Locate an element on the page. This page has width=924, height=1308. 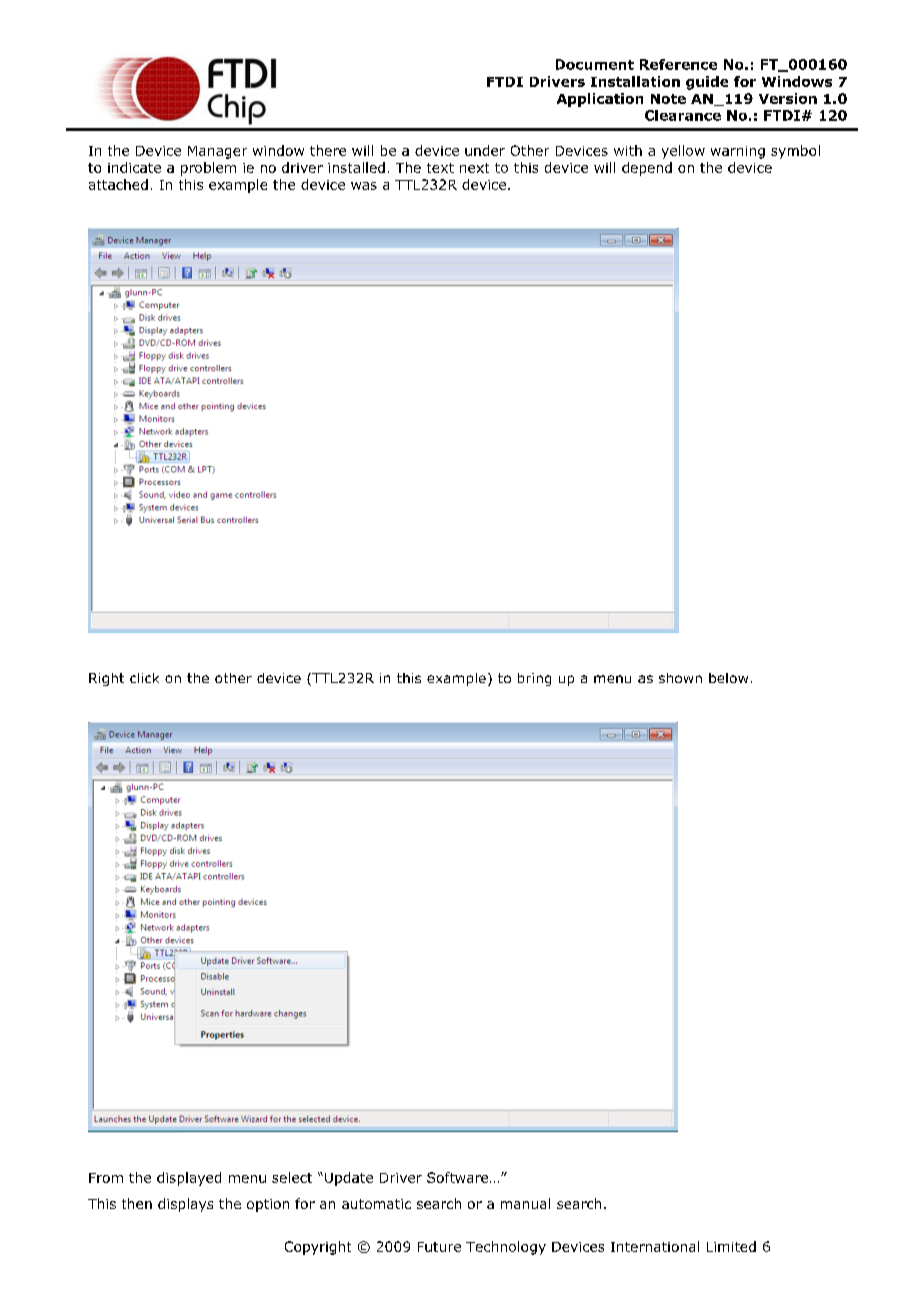
displays is located at coordinates (185, 1205).
